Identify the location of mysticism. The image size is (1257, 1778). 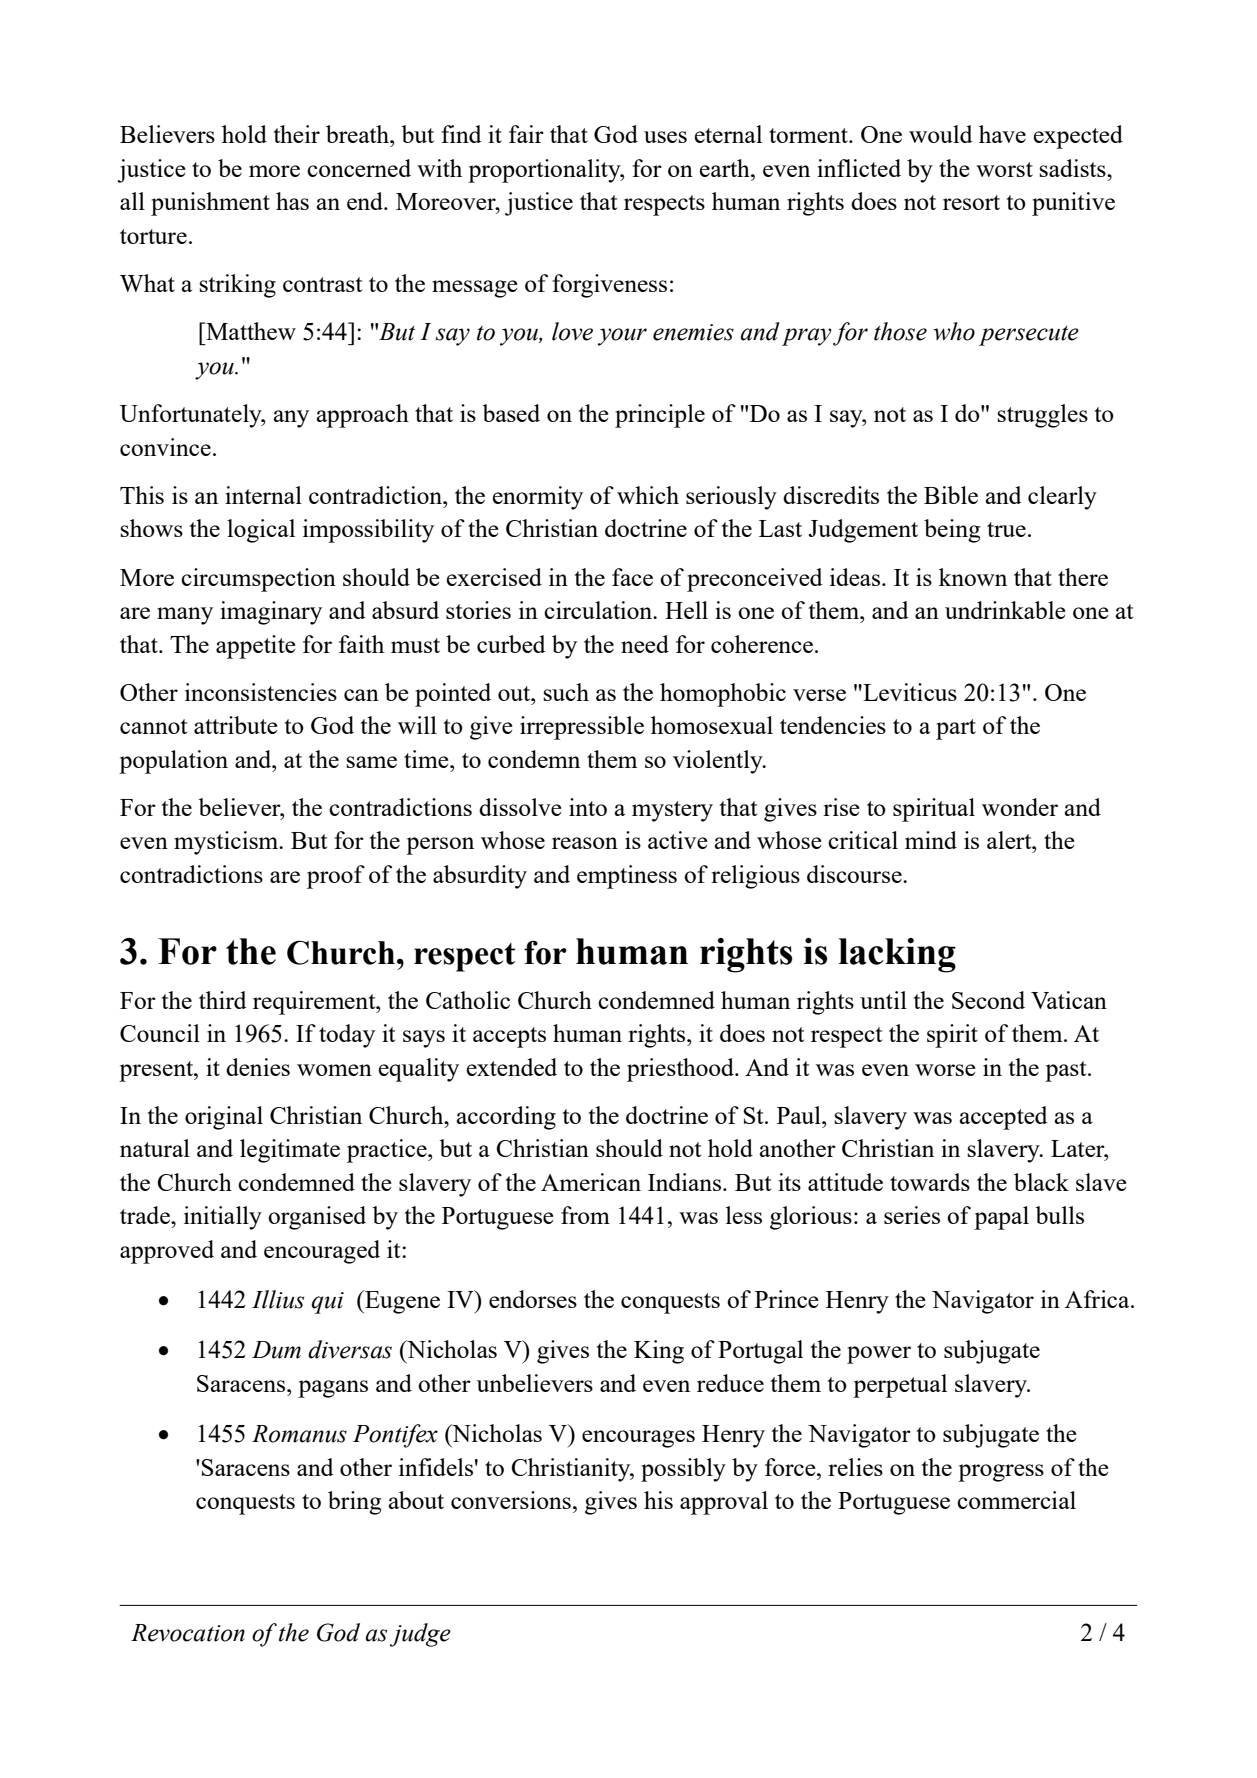
(227, 843).
